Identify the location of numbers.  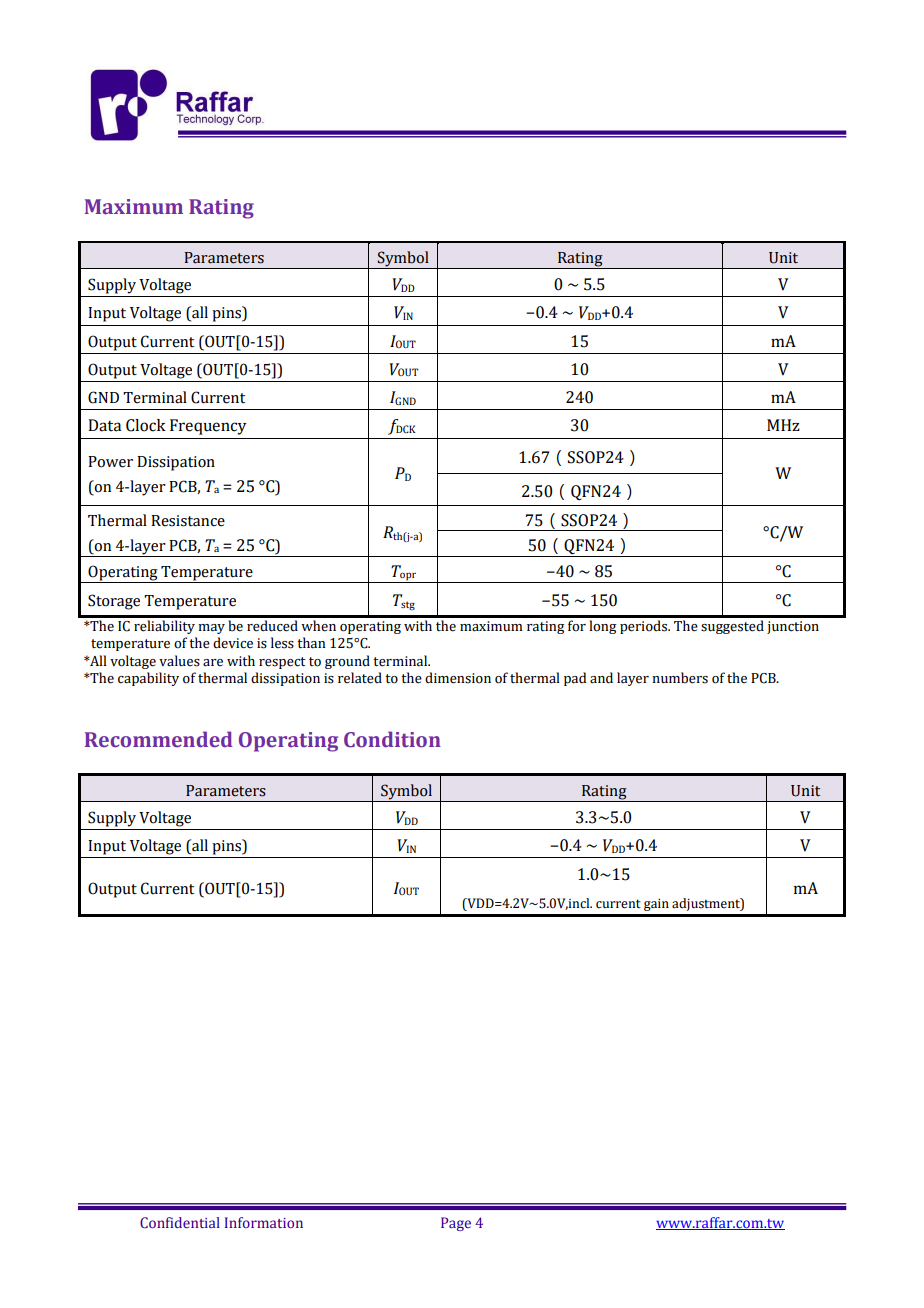
(680, 678).
